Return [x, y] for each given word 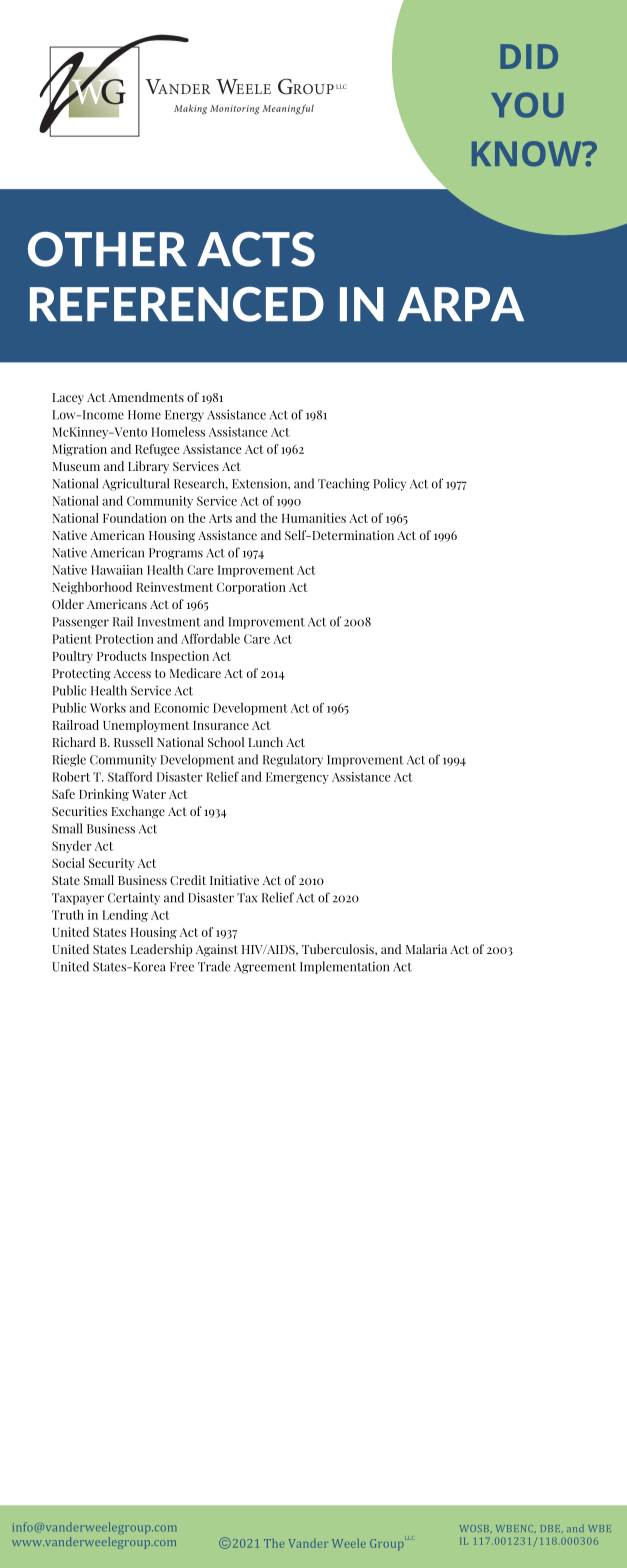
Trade [214, 966]
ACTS [256, 249]
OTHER [107, 249]
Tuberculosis [339, 949]
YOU [527, 105]
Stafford [130, 776]
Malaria [426, 949]
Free [182, 967]
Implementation [344, 967]
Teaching [344, 484]
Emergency [297, 778]
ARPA [461, 304]
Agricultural [136, 484]
